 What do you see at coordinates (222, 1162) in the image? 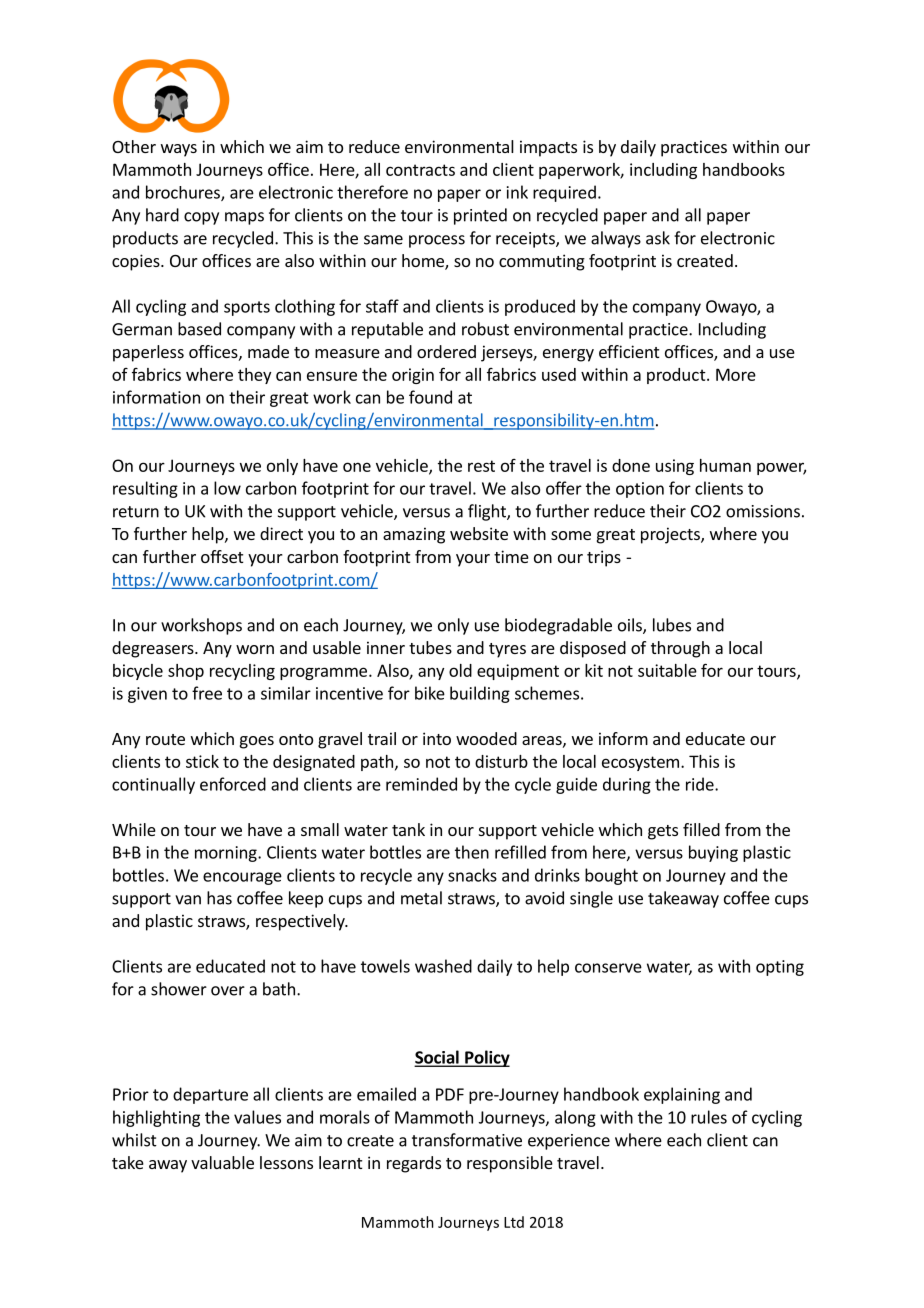
I see `valuable` at bounding box center [222, 1162].
